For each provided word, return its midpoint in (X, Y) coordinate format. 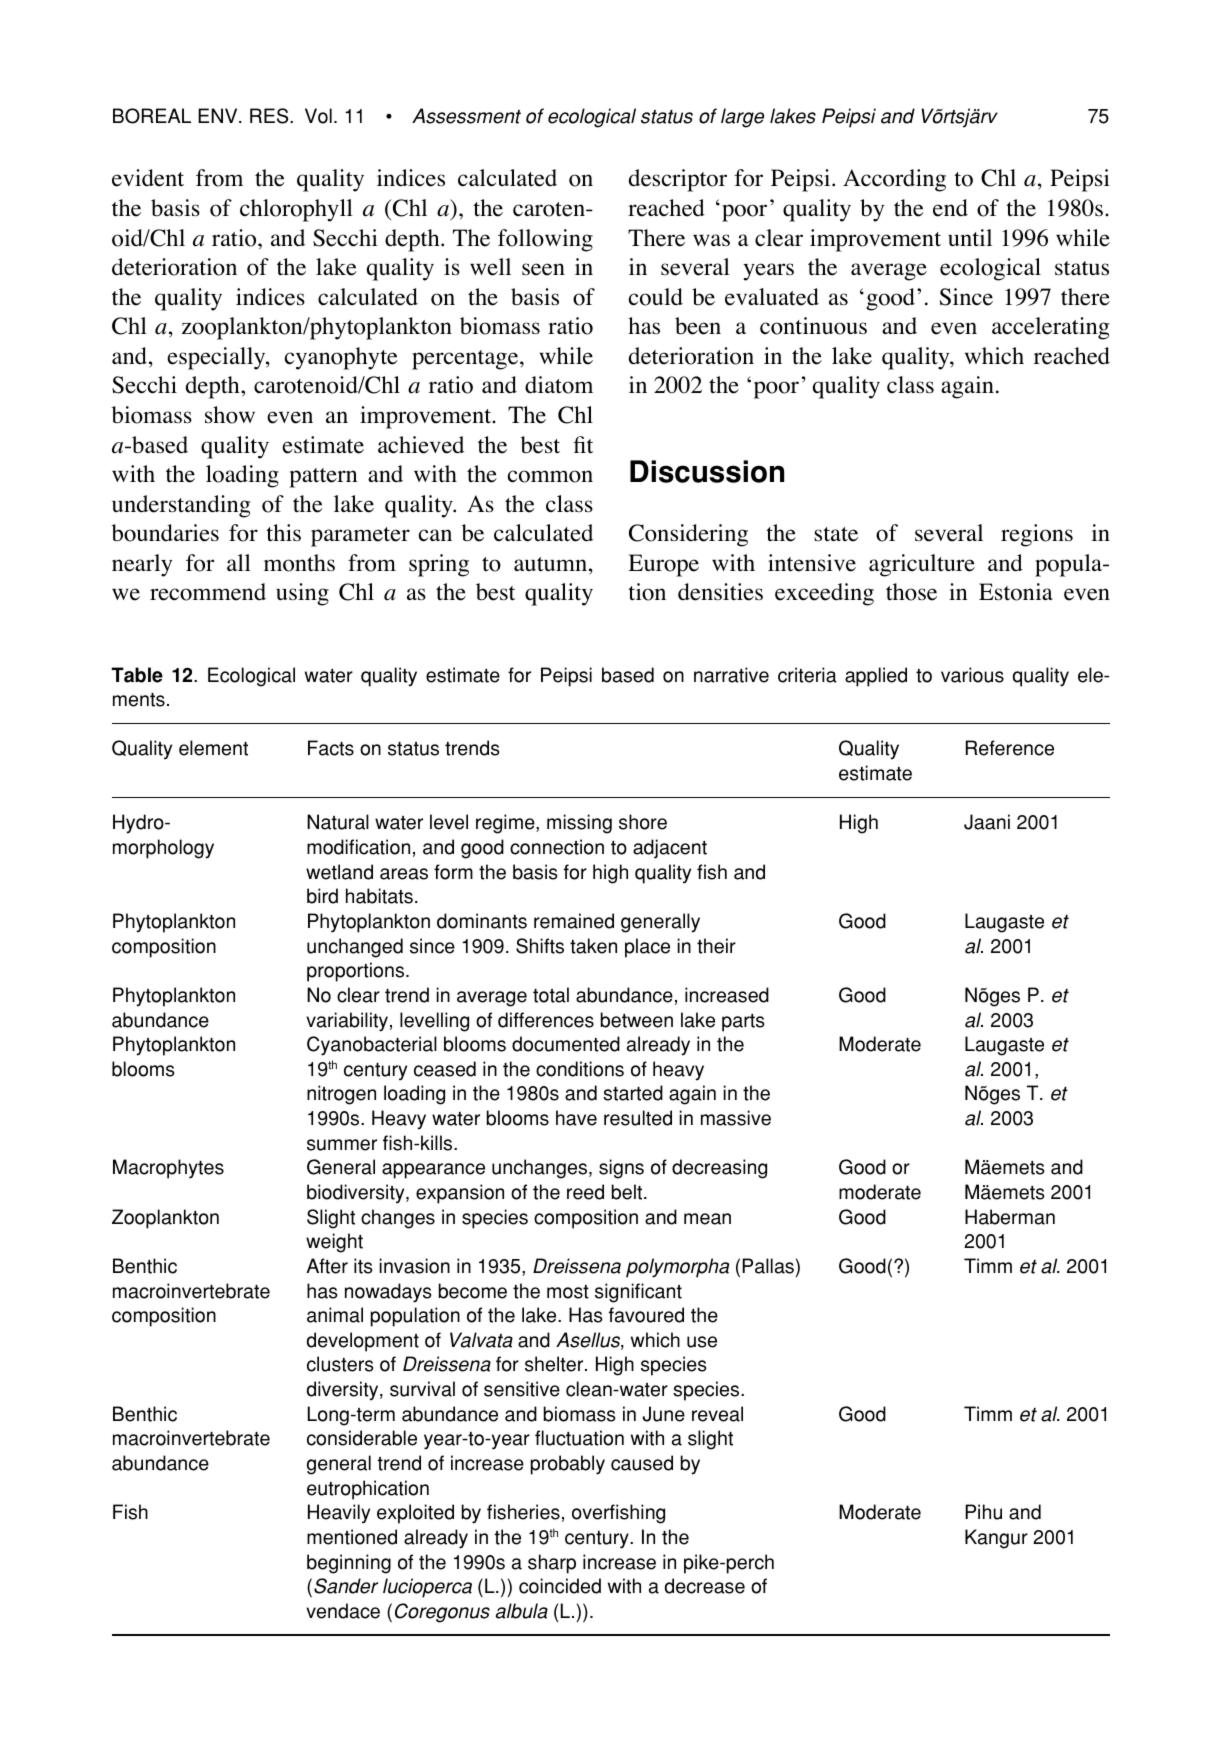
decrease (705, 1586)
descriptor (678, 180)
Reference (1010, 748)
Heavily (339, 1514)
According (894, 180)
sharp (552, 1564)
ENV (219, 115)
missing (579, 824)
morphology (163, 849)
